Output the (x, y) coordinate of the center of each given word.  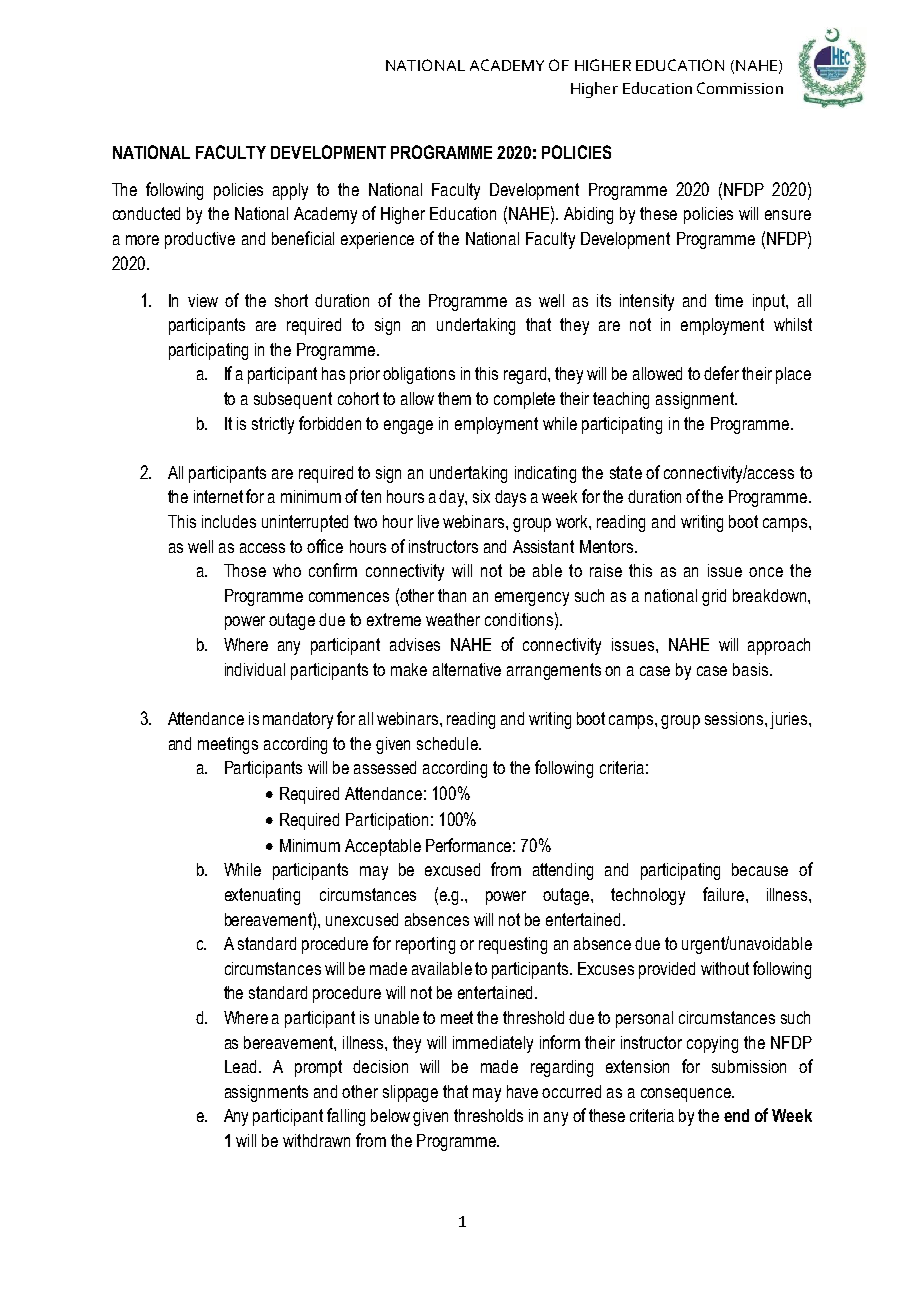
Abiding (588, 215)
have (522, 1091)
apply (290, 191)
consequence (687, 1095)
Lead (240, 1066)
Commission (740, 88)
